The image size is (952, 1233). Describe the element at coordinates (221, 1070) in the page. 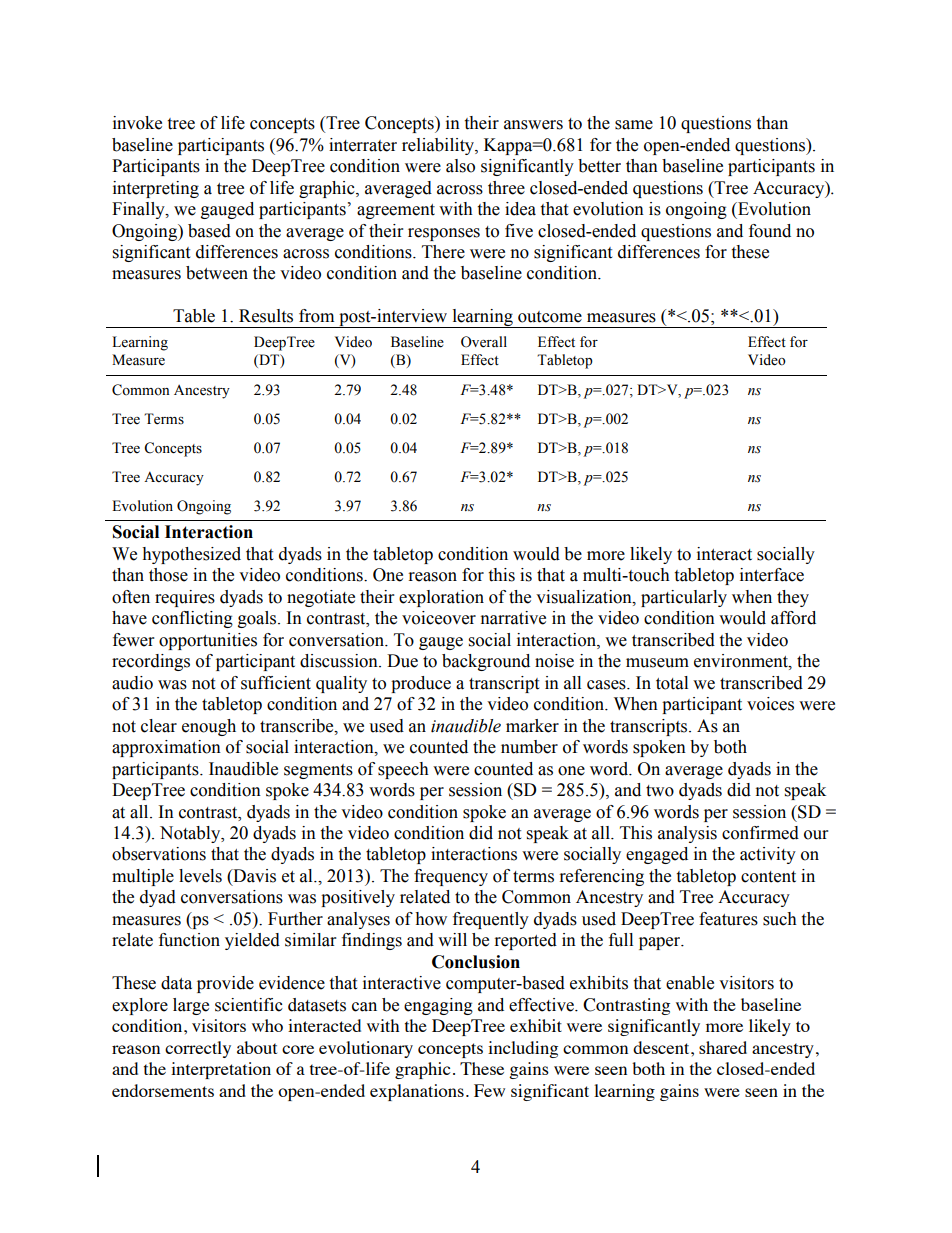

I see `interpretation` at that location.
